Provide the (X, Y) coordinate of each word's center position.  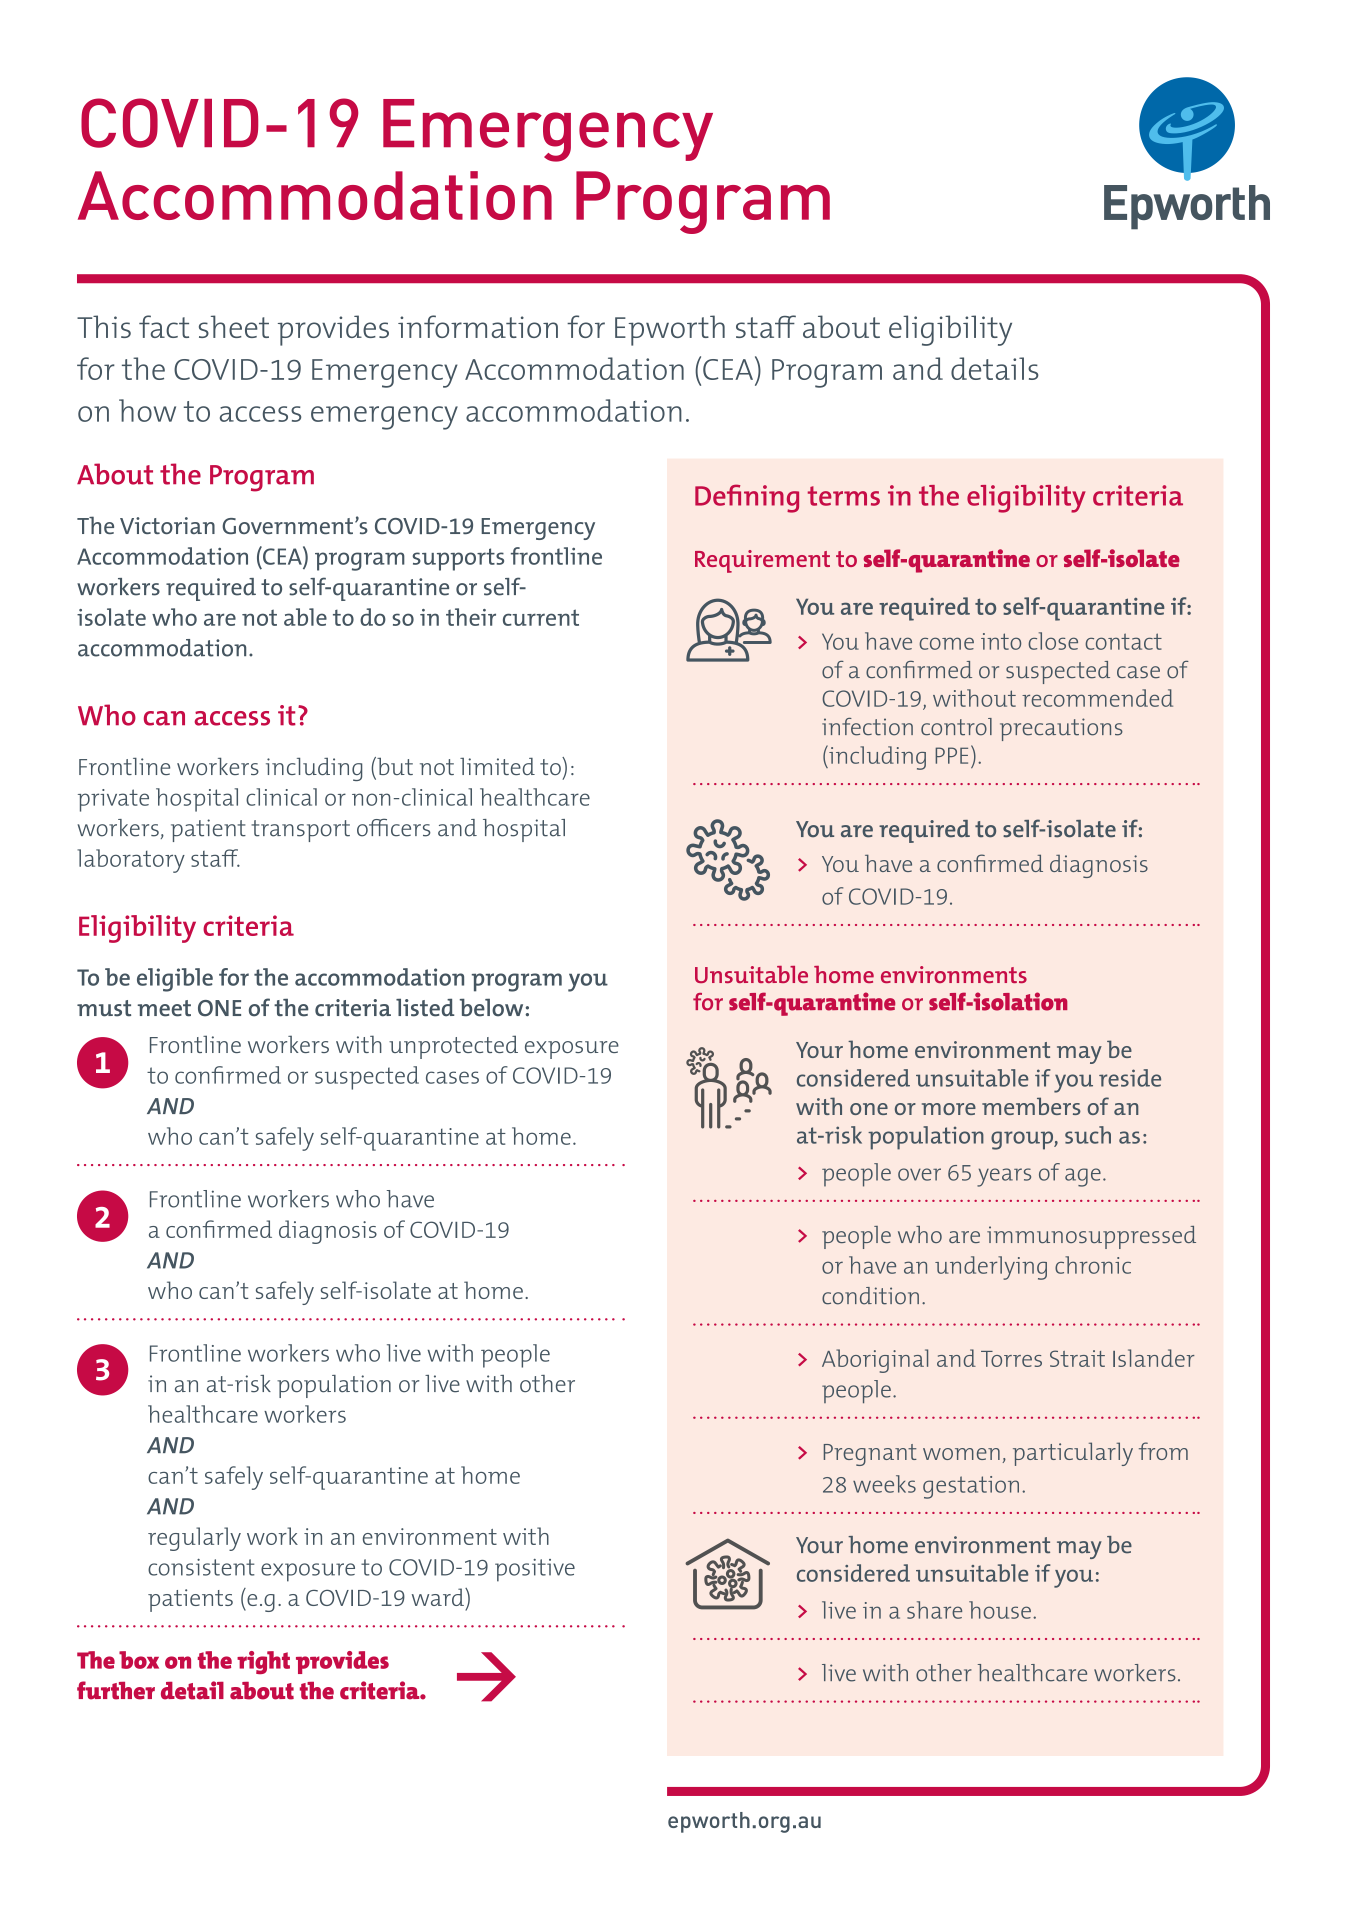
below (493, 1007)
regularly (194, 1539)
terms (844, 496)
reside (1130, 1078)
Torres (1011, 1359)
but (394, 766)
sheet (234, 326)
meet (164, 1008)
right (263, 1662)
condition (870, 1296)
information (478, 326)
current (541, 617)
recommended (1097, 698)
